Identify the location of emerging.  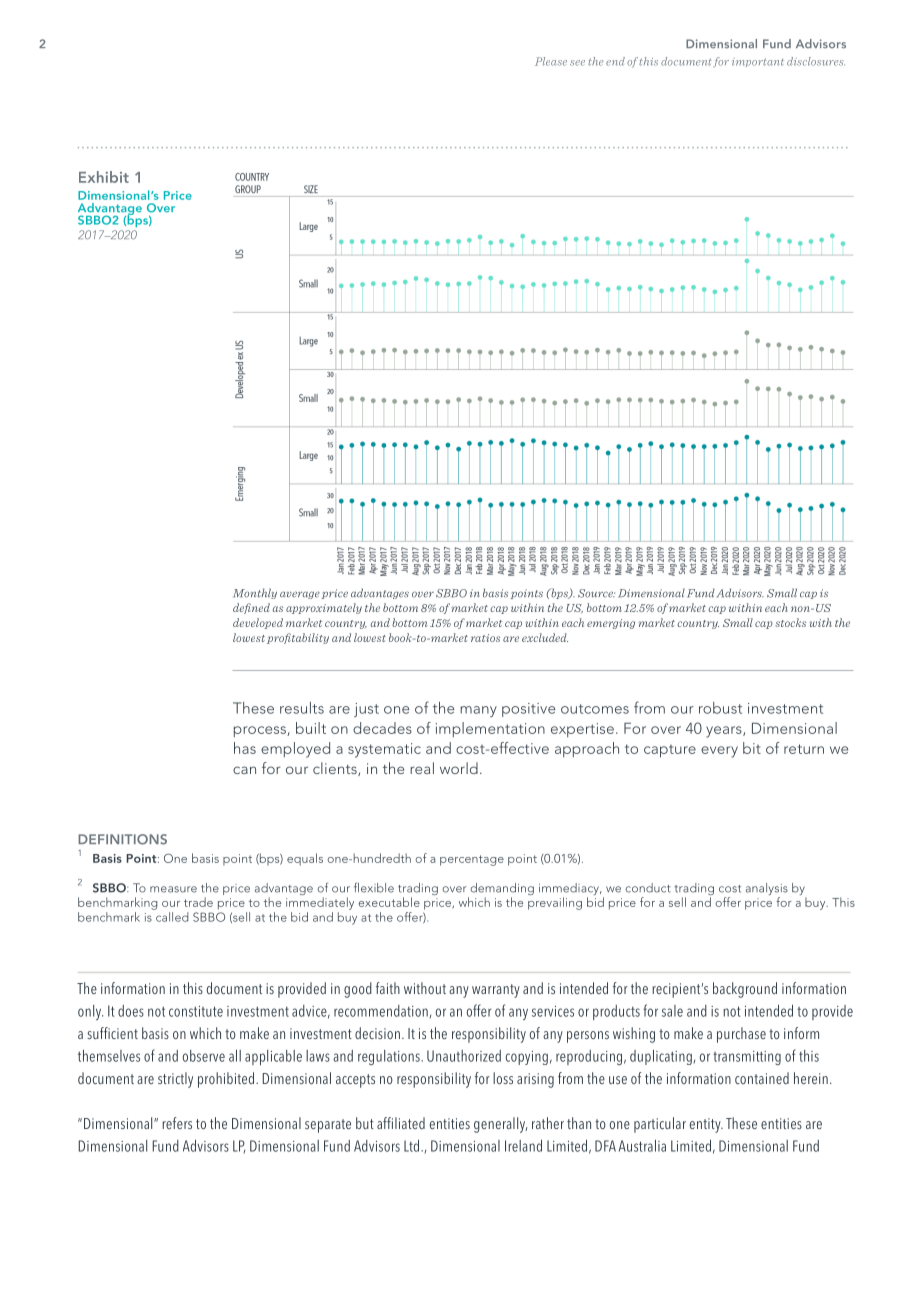
(611, 624).
